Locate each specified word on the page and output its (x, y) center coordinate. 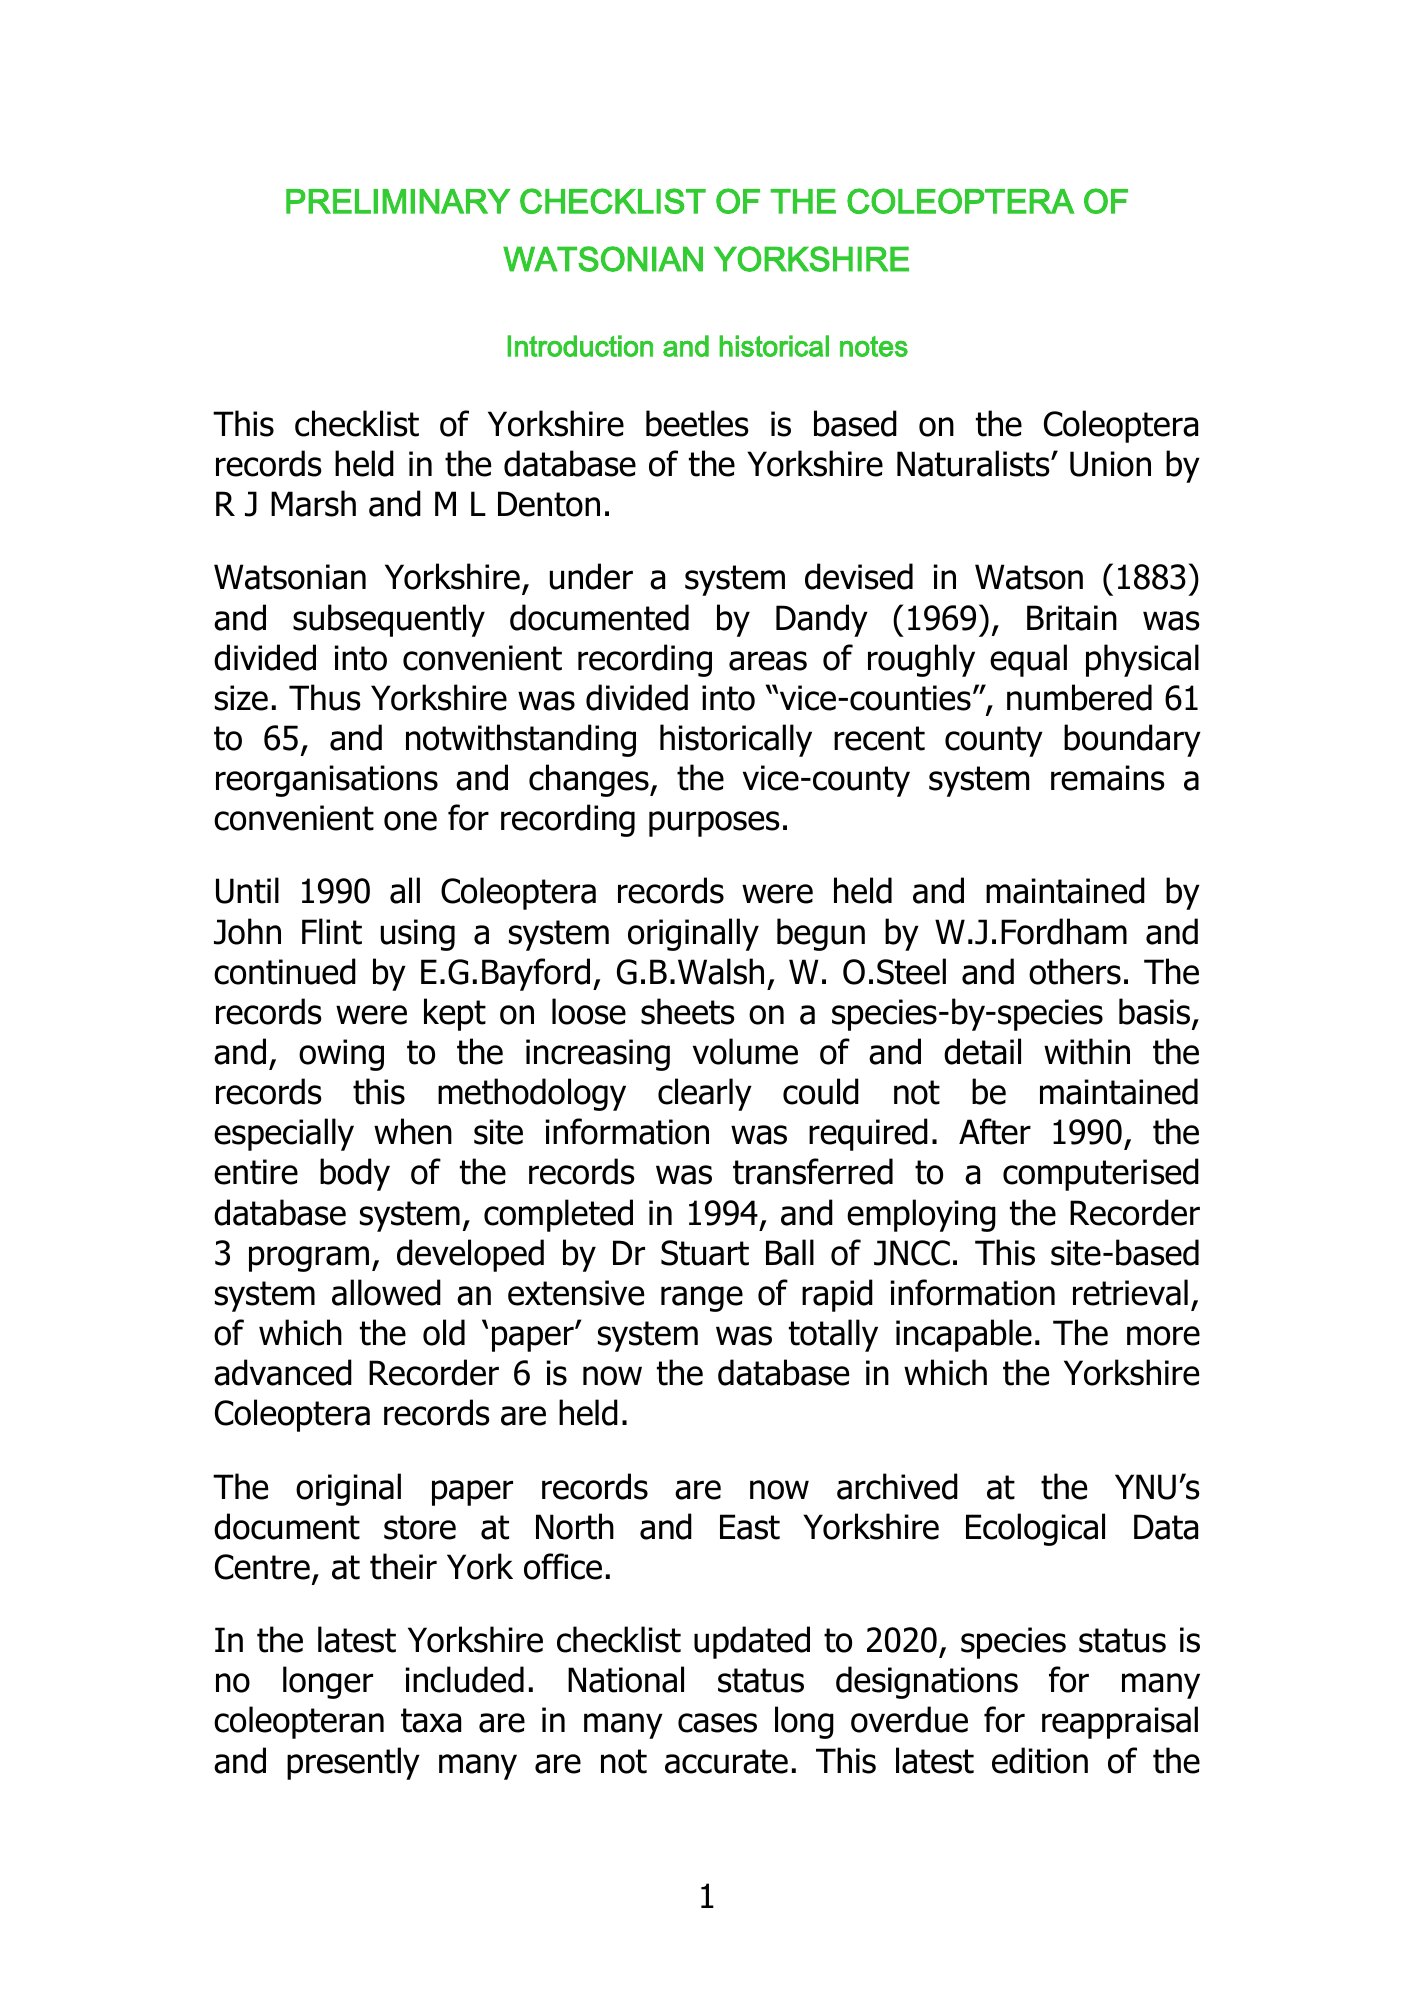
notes (874, 346)
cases (717, 1723)
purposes (714, 824)
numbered (1079, 697)
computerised (1101, 1174)
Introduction (580, 346)
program (309, 1259)
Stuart (705, 1253)
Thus (325, 697)
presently (353, 1763)
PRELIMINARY (398, 201)
